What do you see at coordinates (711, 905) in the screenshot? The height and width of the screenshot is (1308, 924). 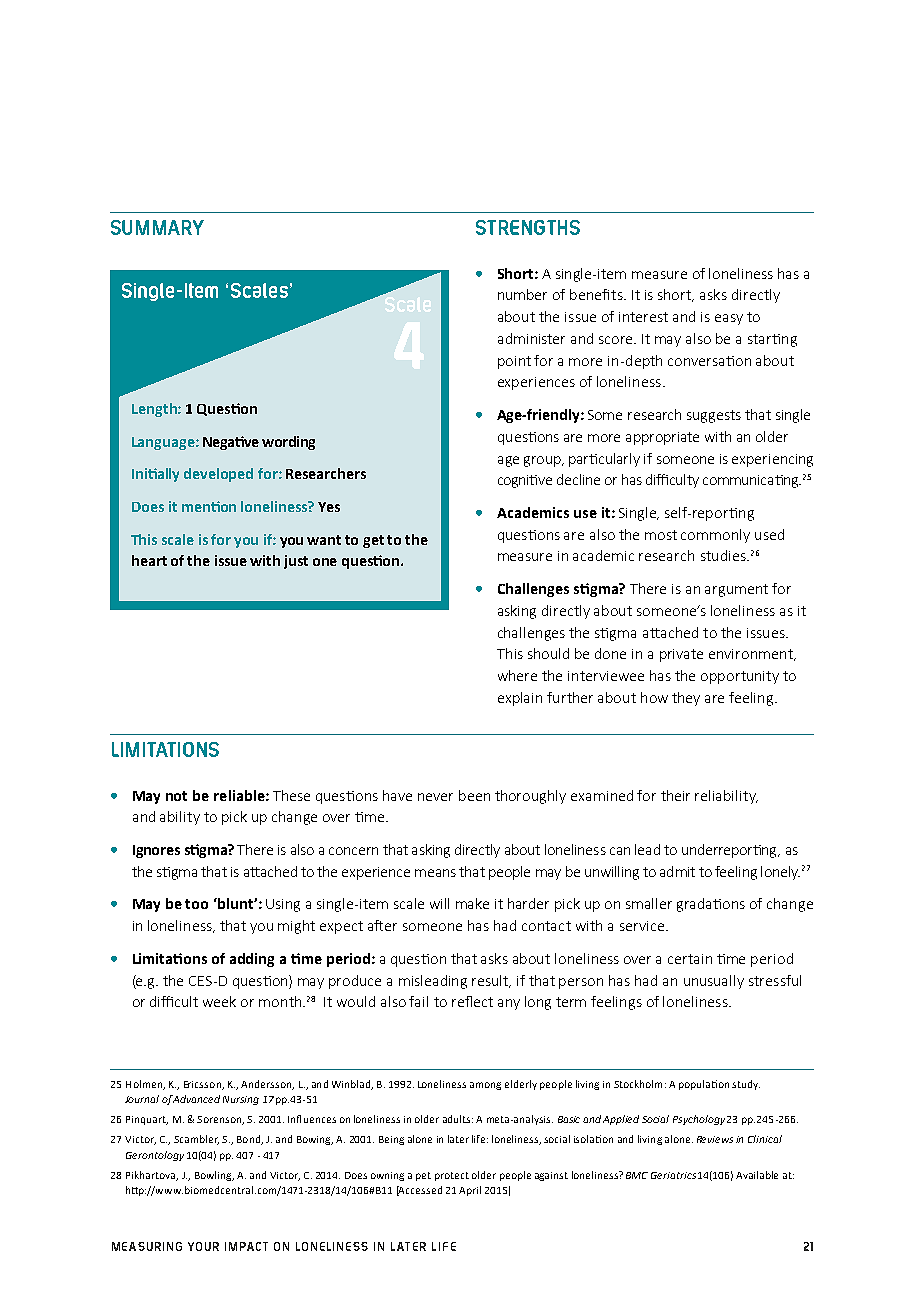 I see `gradations` at bounding box center [711, 905].
